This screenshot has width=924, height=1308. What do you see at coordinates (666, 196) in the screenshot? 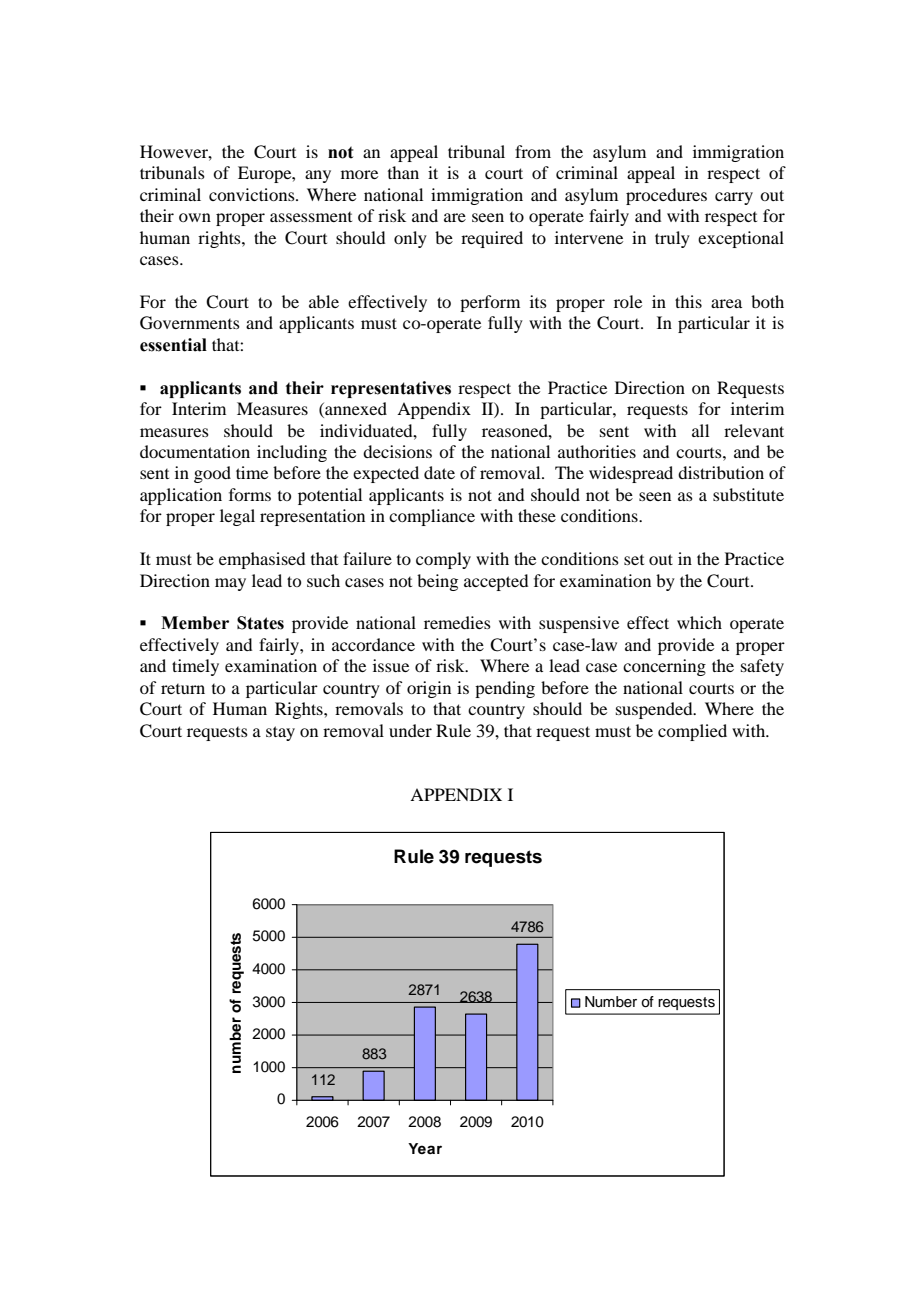
I see `procedures` at bounding box center [666, 196].
